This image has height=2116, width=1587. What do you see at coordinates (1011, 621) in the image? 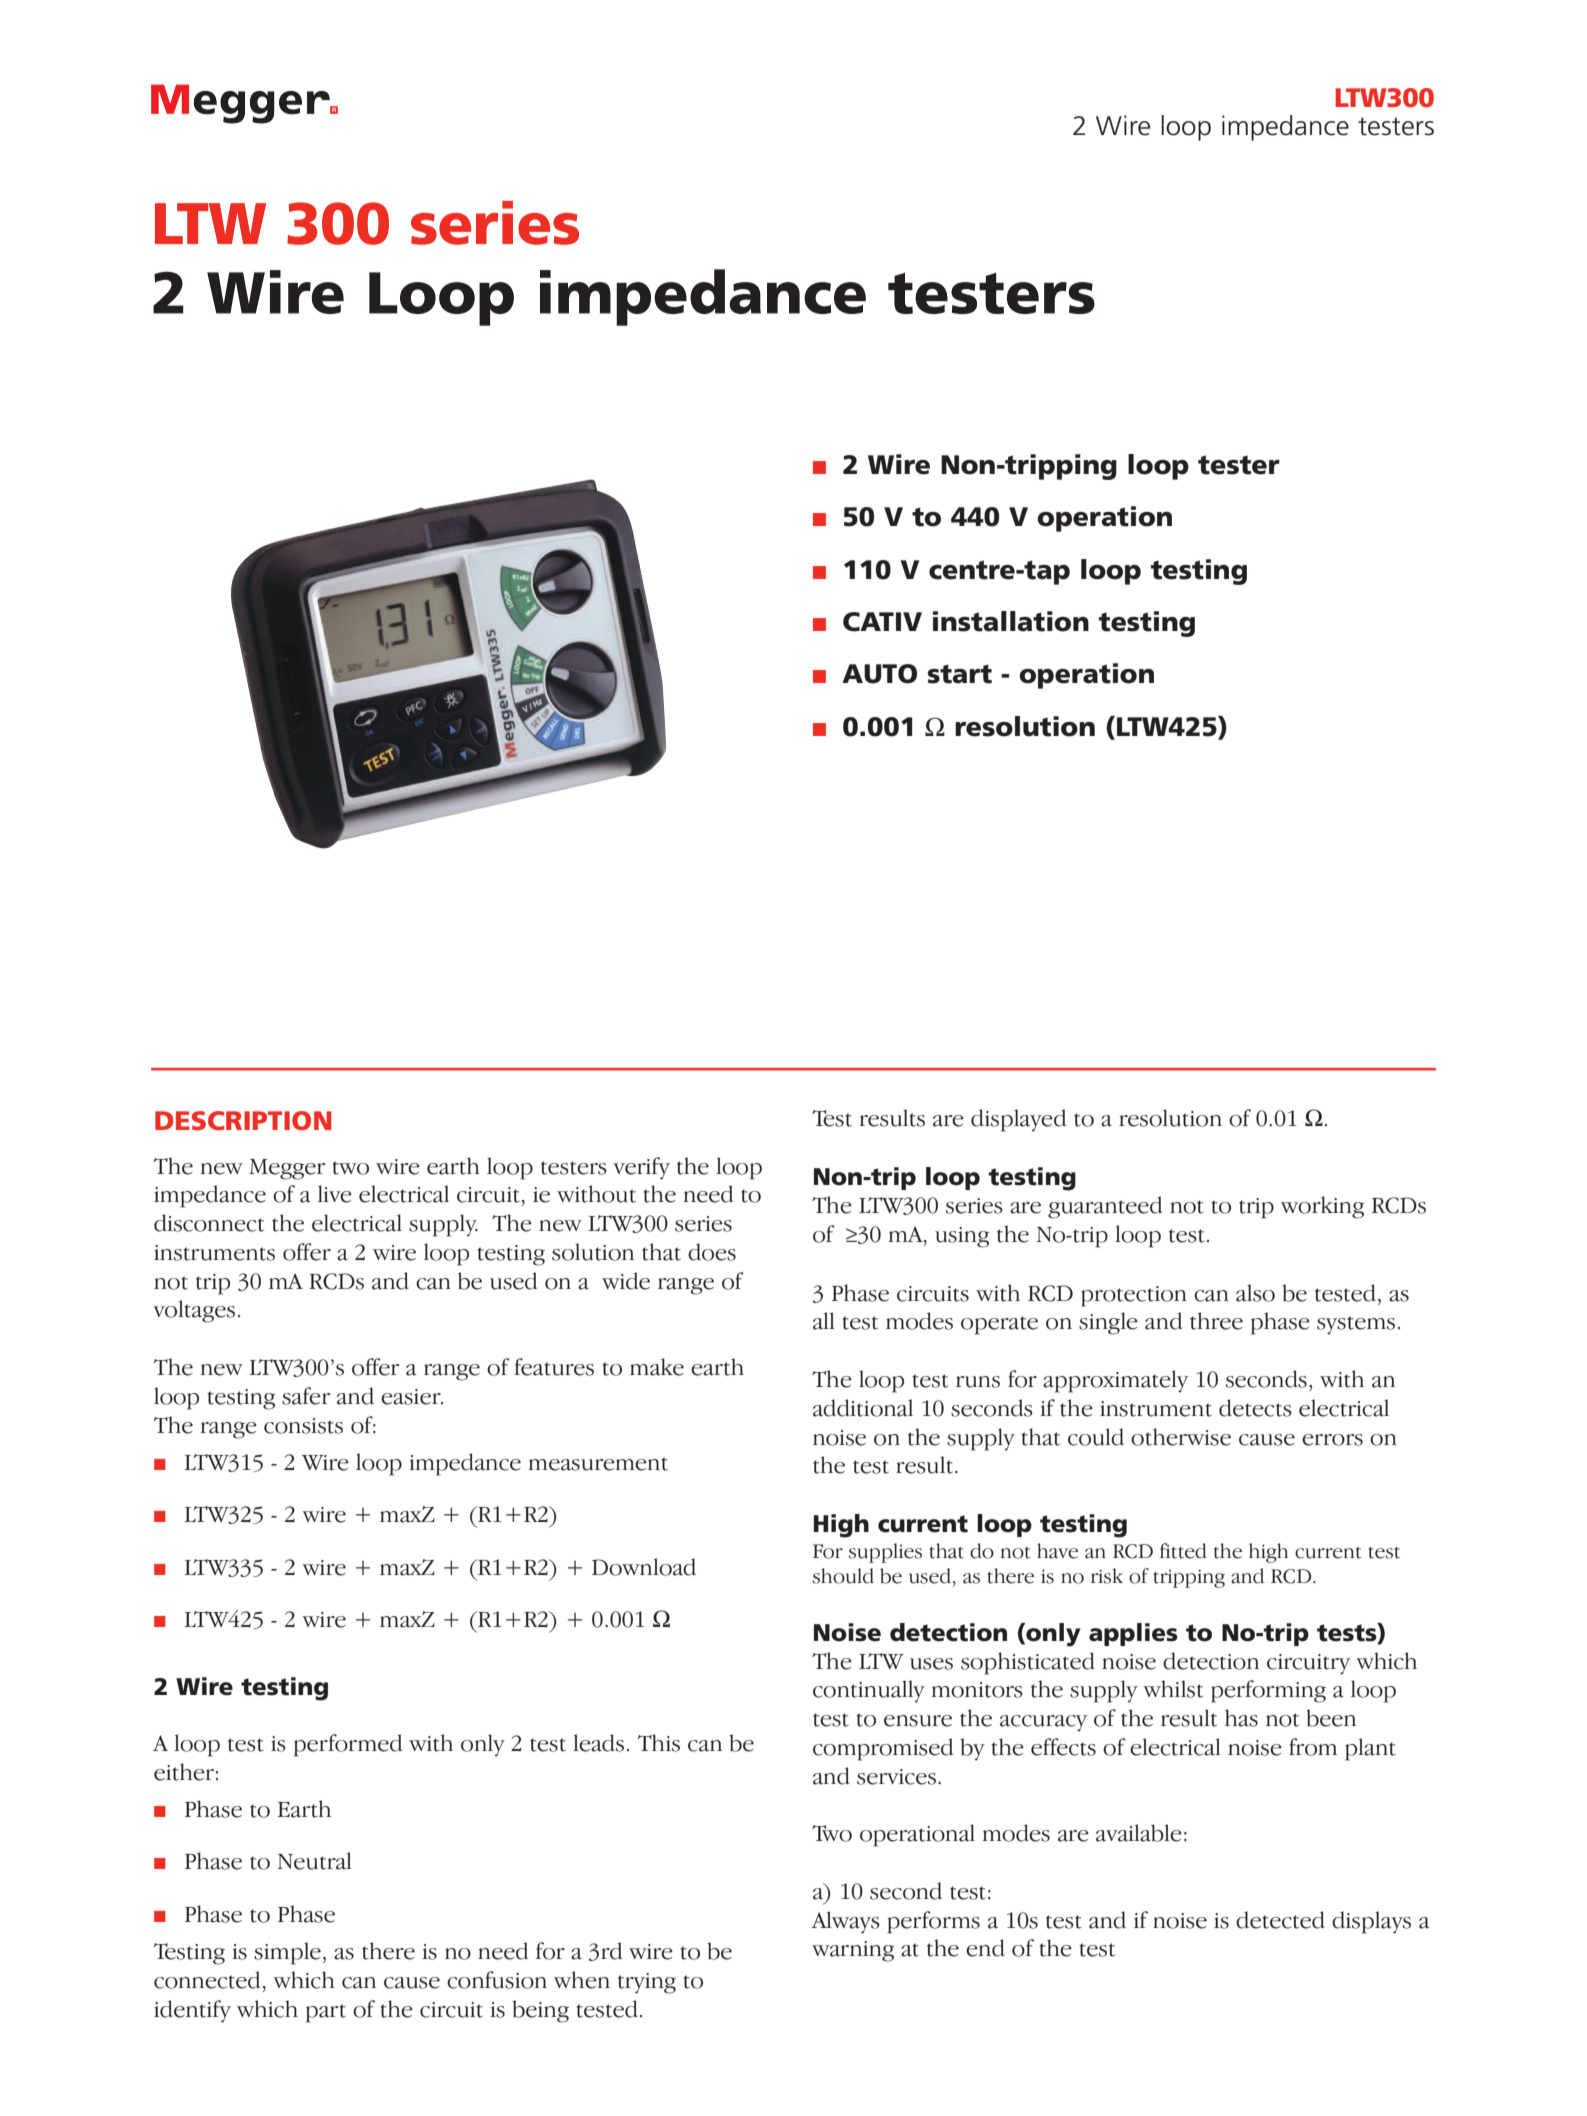
I see `installation` at bounding box center [1011, 621].
